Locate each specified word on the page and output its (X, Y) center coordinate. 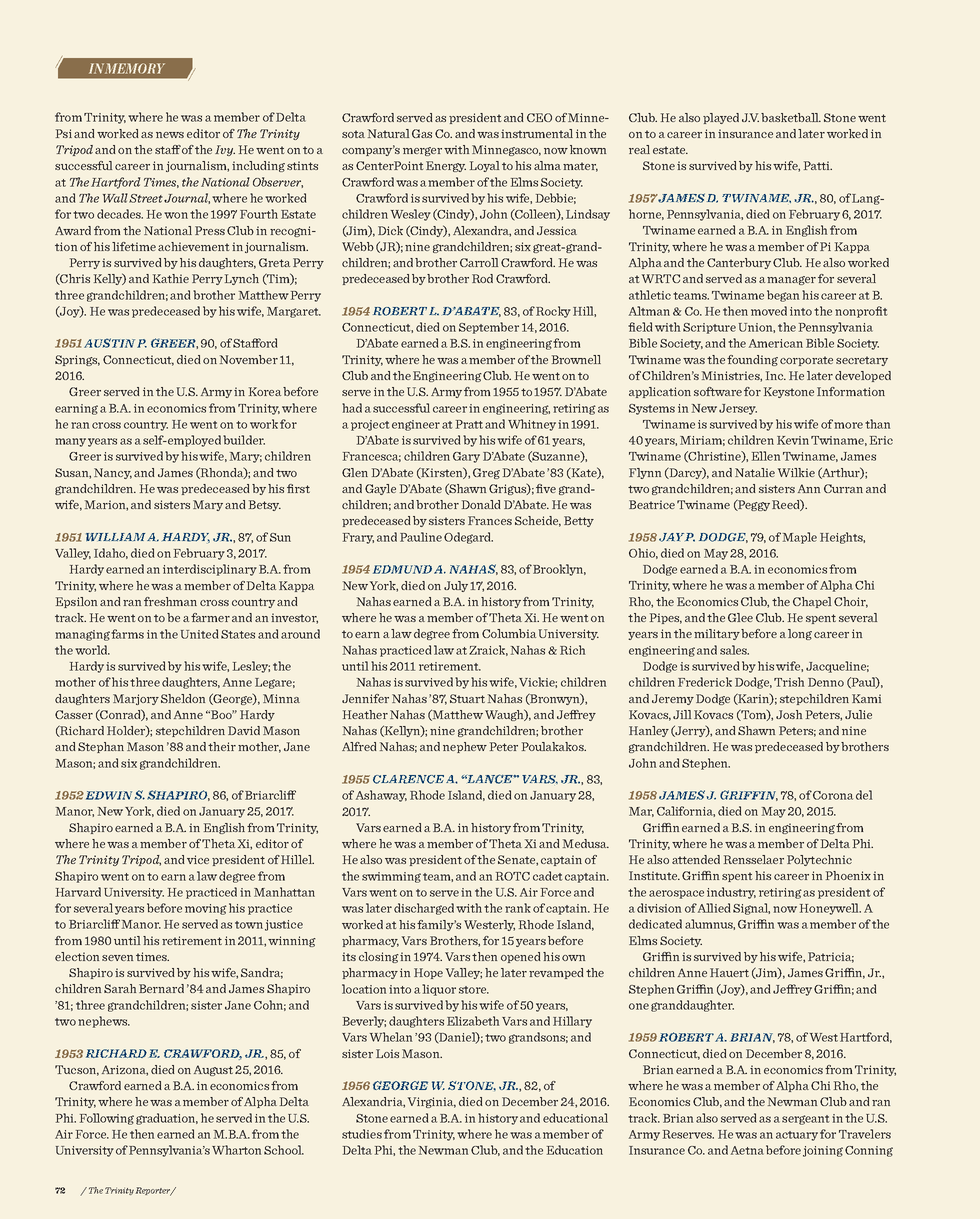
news (170, 135)
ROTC (513, 876)
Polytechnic (819, 860)
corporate (806, 361)
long (800, 634)
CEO (539, 117)
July (456, 586)
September (489, 328)
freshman (170, 601)
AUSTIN (109, 343)
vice (198, 859)
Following (107, 1119)
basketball (791, 117)
